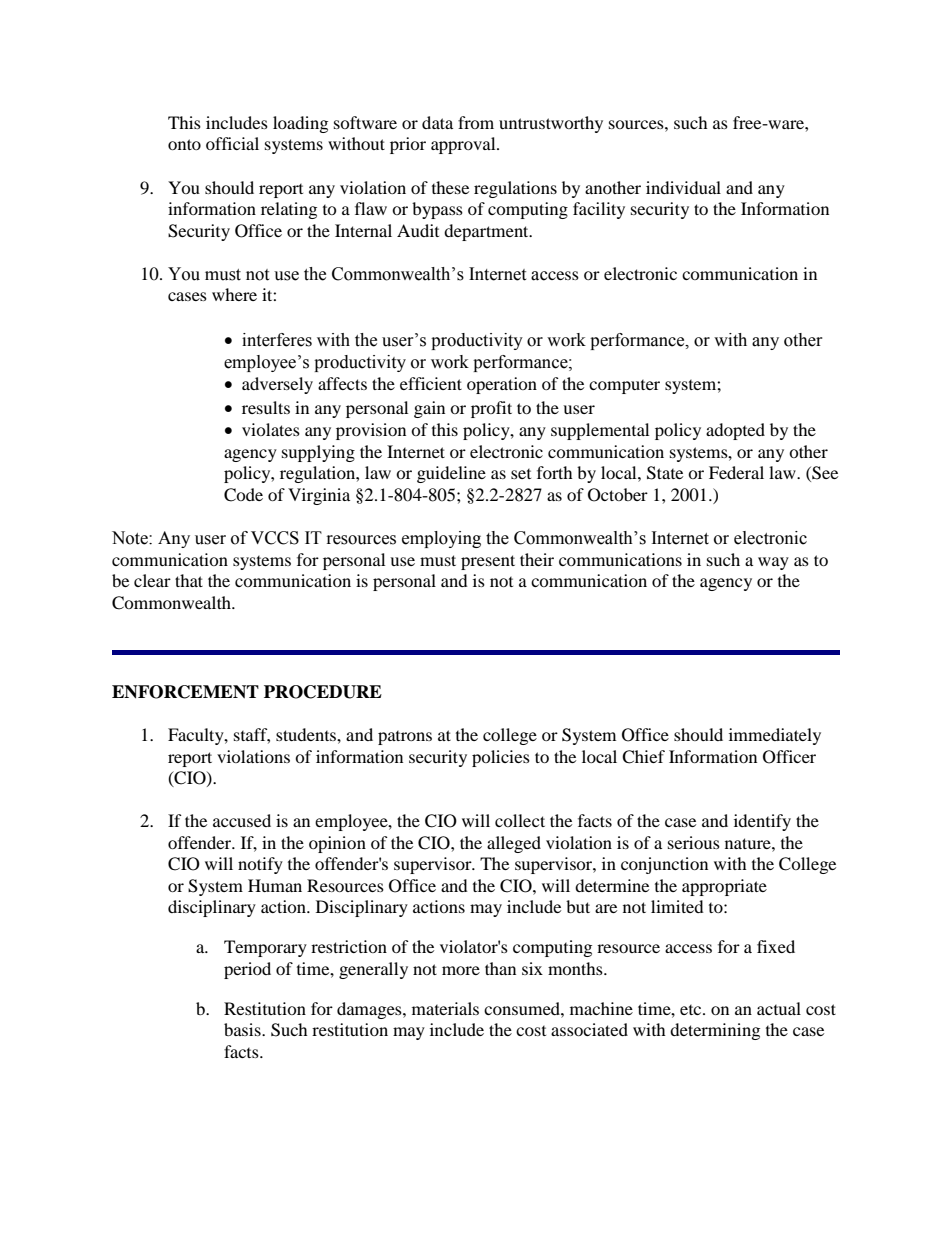 This image has width=952, height=1233. I want to click on official, so click(232, 143).
